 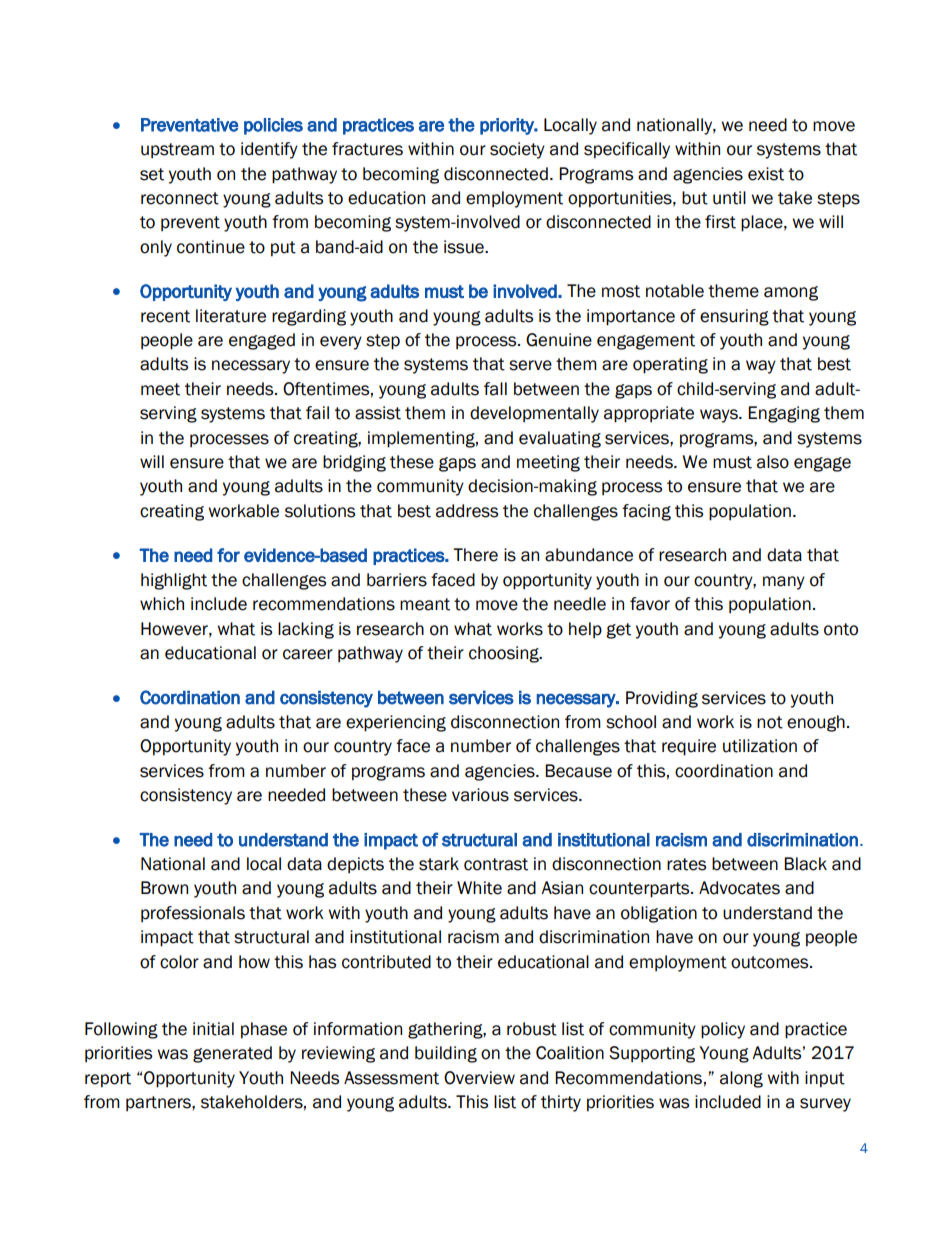 What do you see at coordinates (766, 174) in the screenshot?
I see `exist` at bounding box center [766, 174].
